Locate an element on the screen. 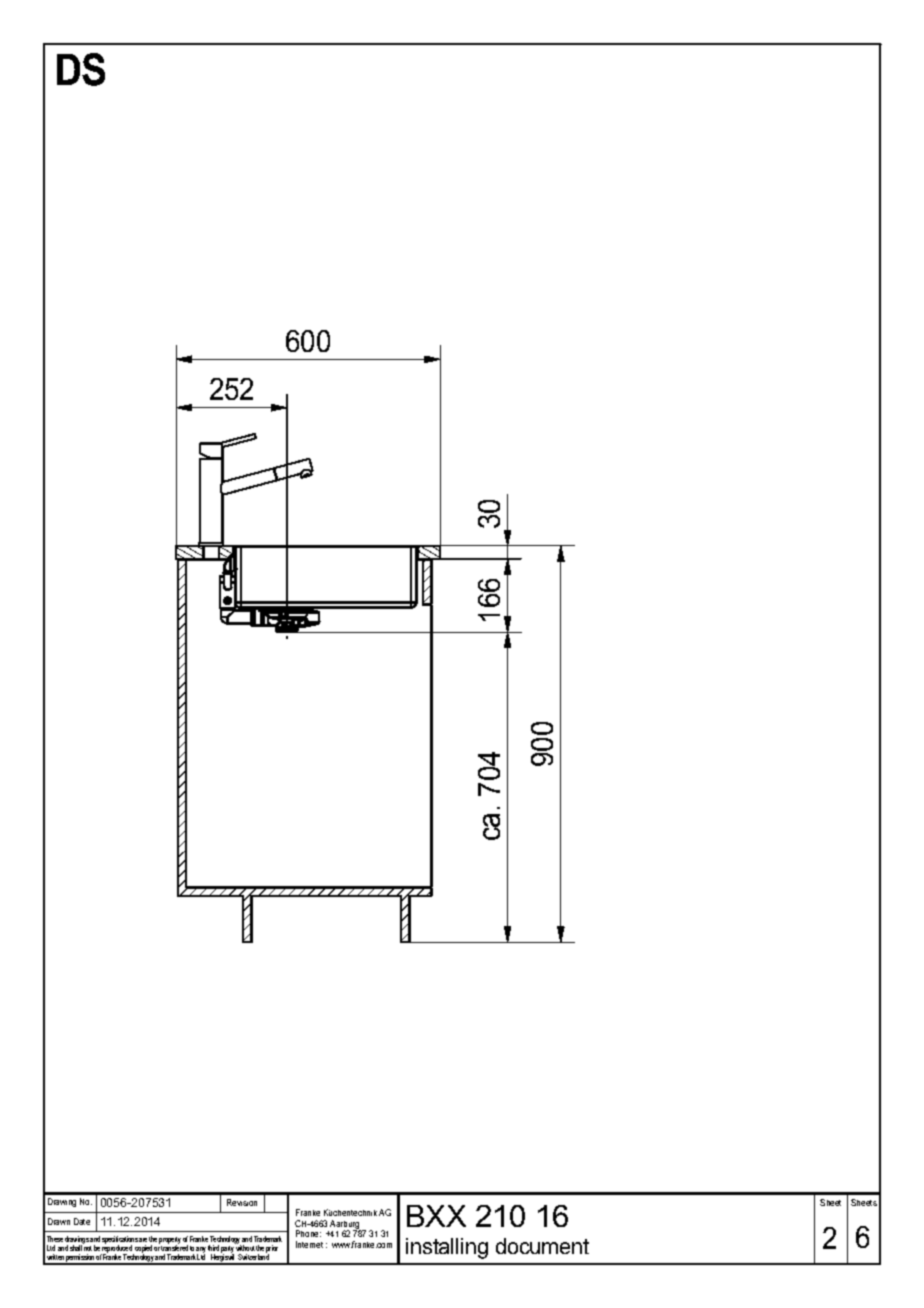  installing is located at coordinates (447, 1248).
